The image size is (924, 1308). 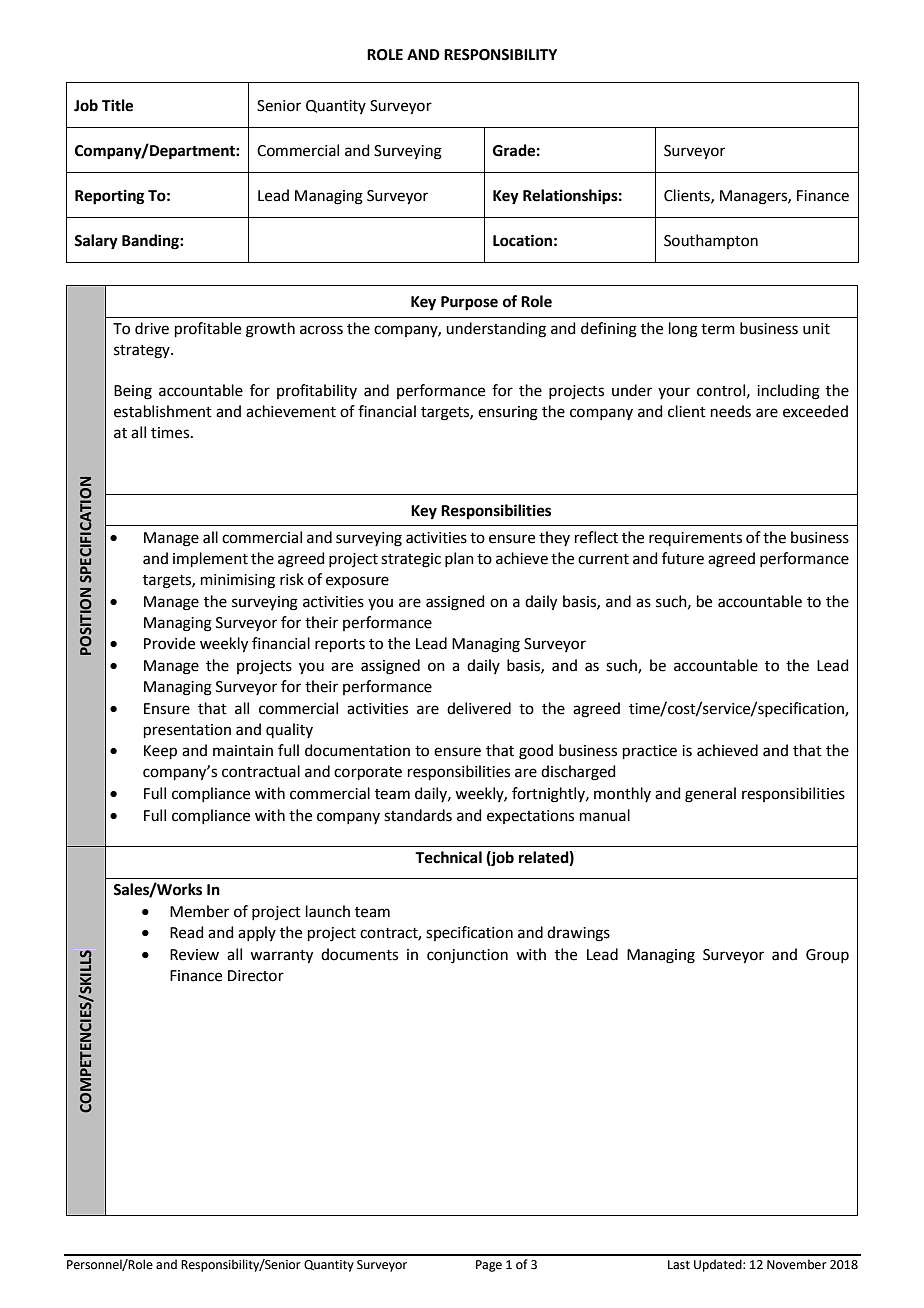 I want to click on Provide, so click(x=169, y=643).
